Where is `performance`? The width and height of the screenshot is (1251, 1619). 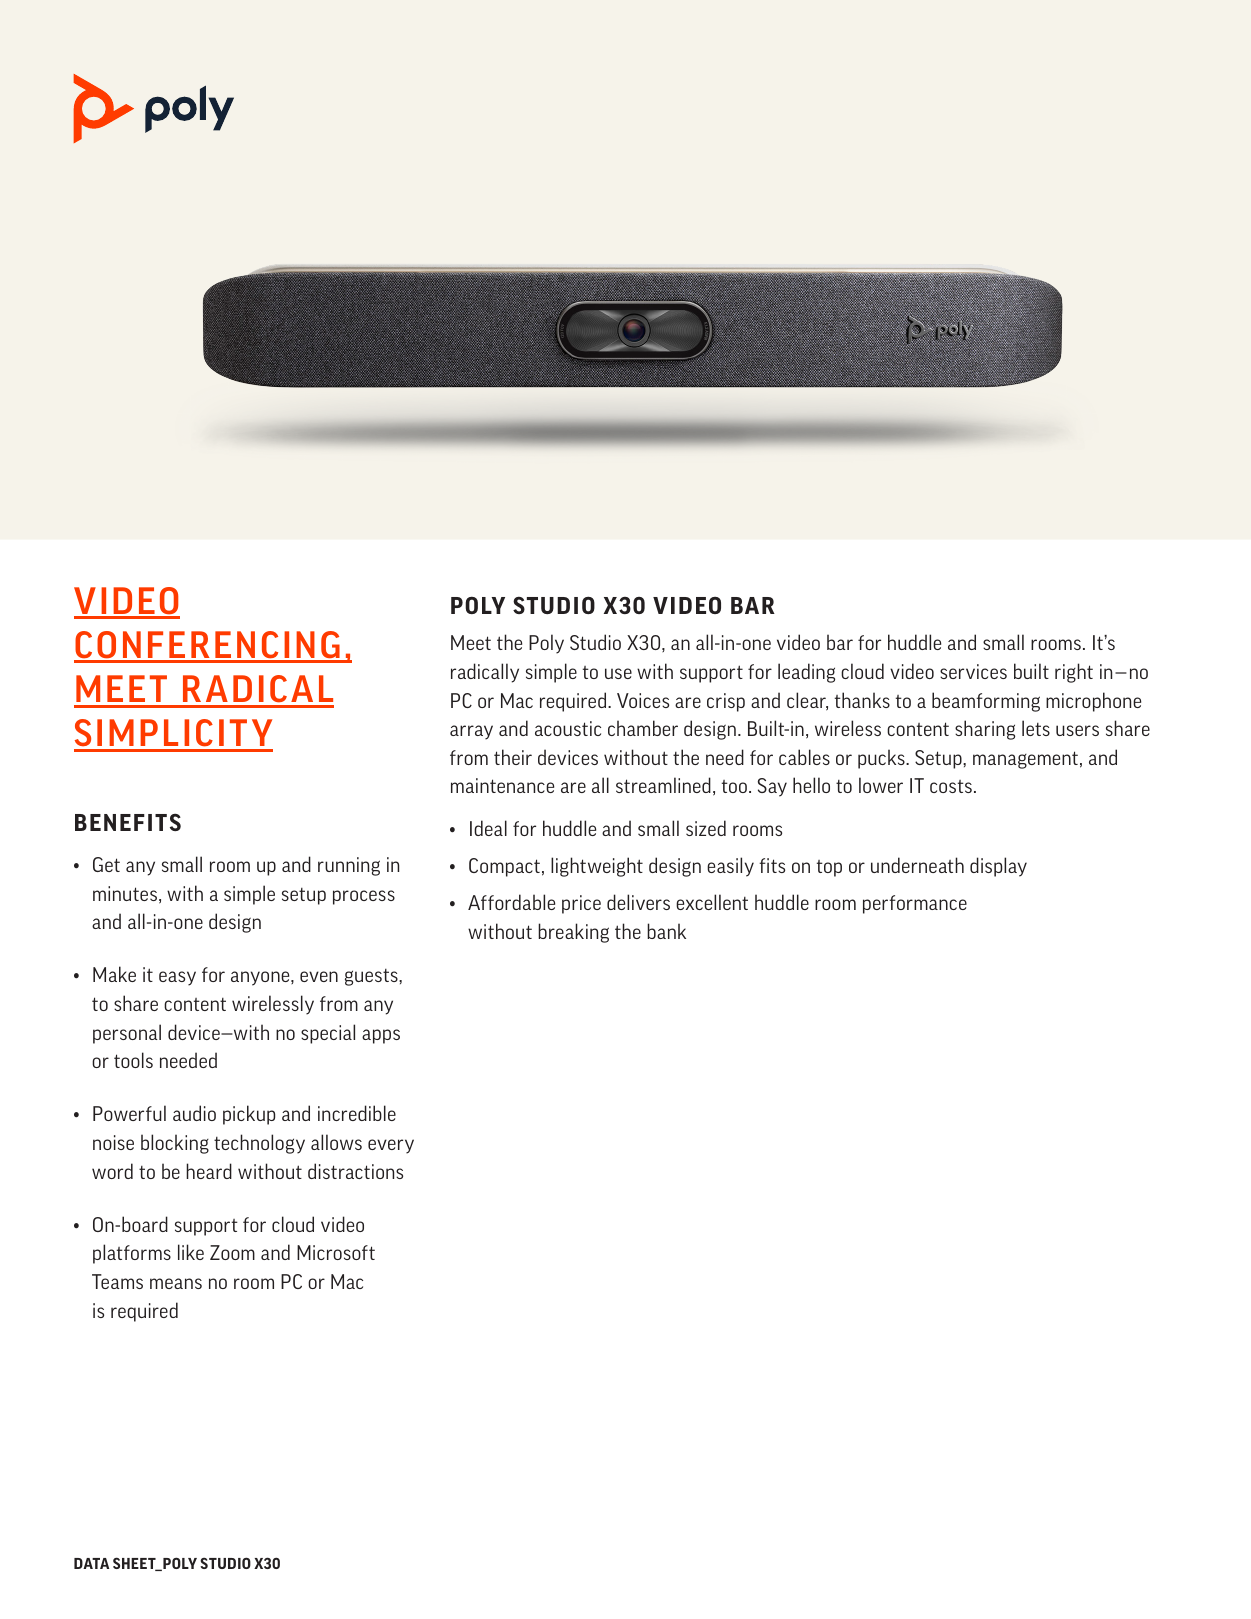 performance is located at coordinates (915, 904).
